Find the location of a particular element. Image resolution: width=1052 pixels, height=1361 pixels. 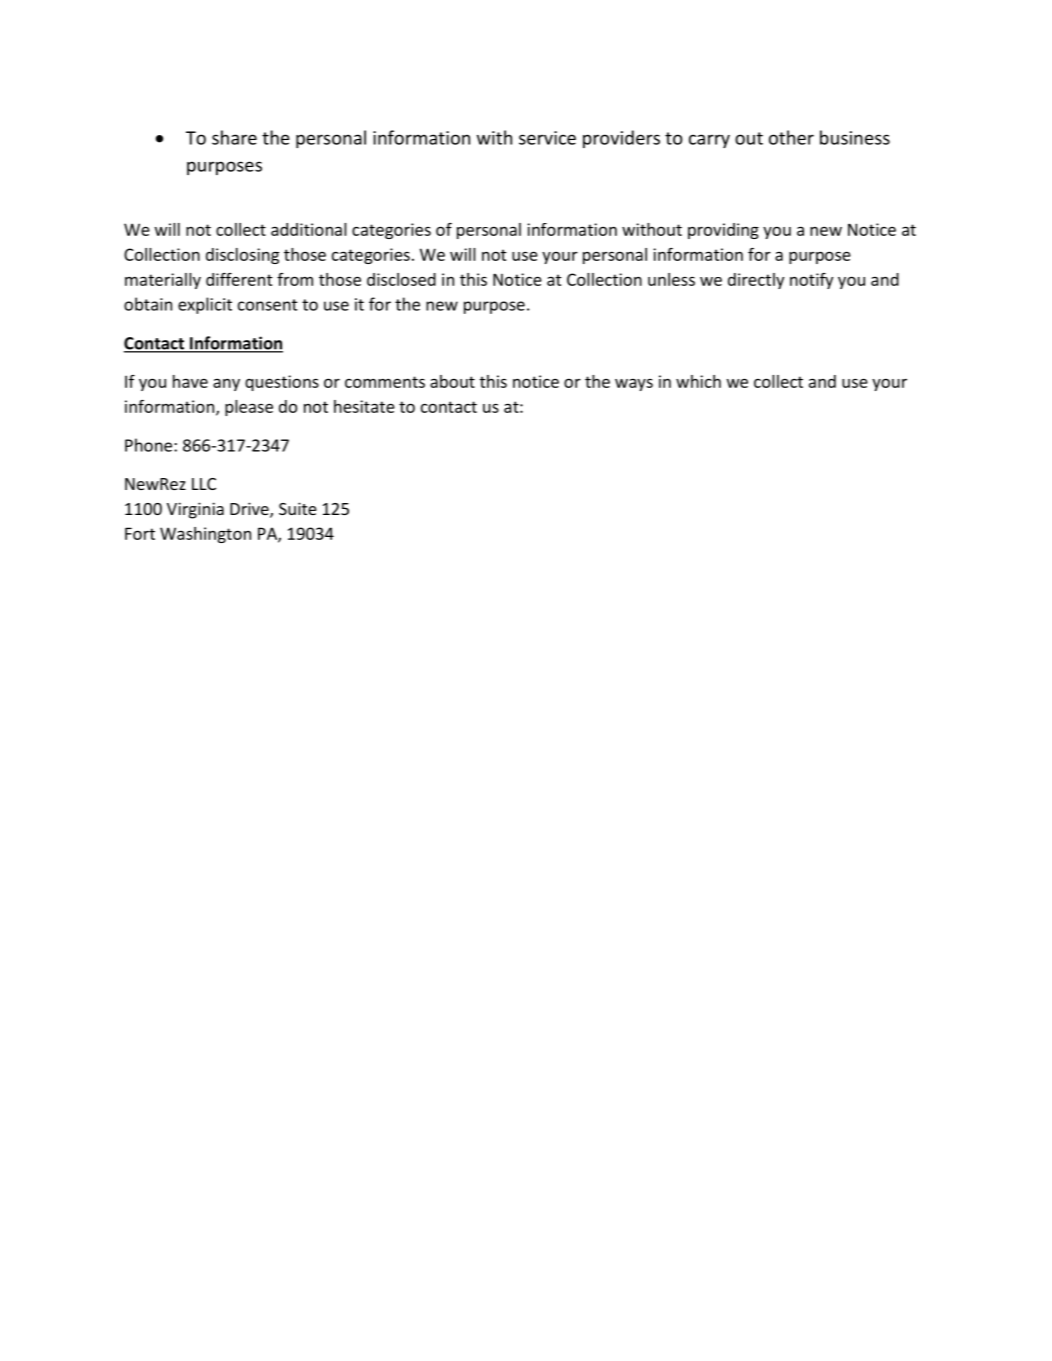

about is located at coordinates (452, 381).
